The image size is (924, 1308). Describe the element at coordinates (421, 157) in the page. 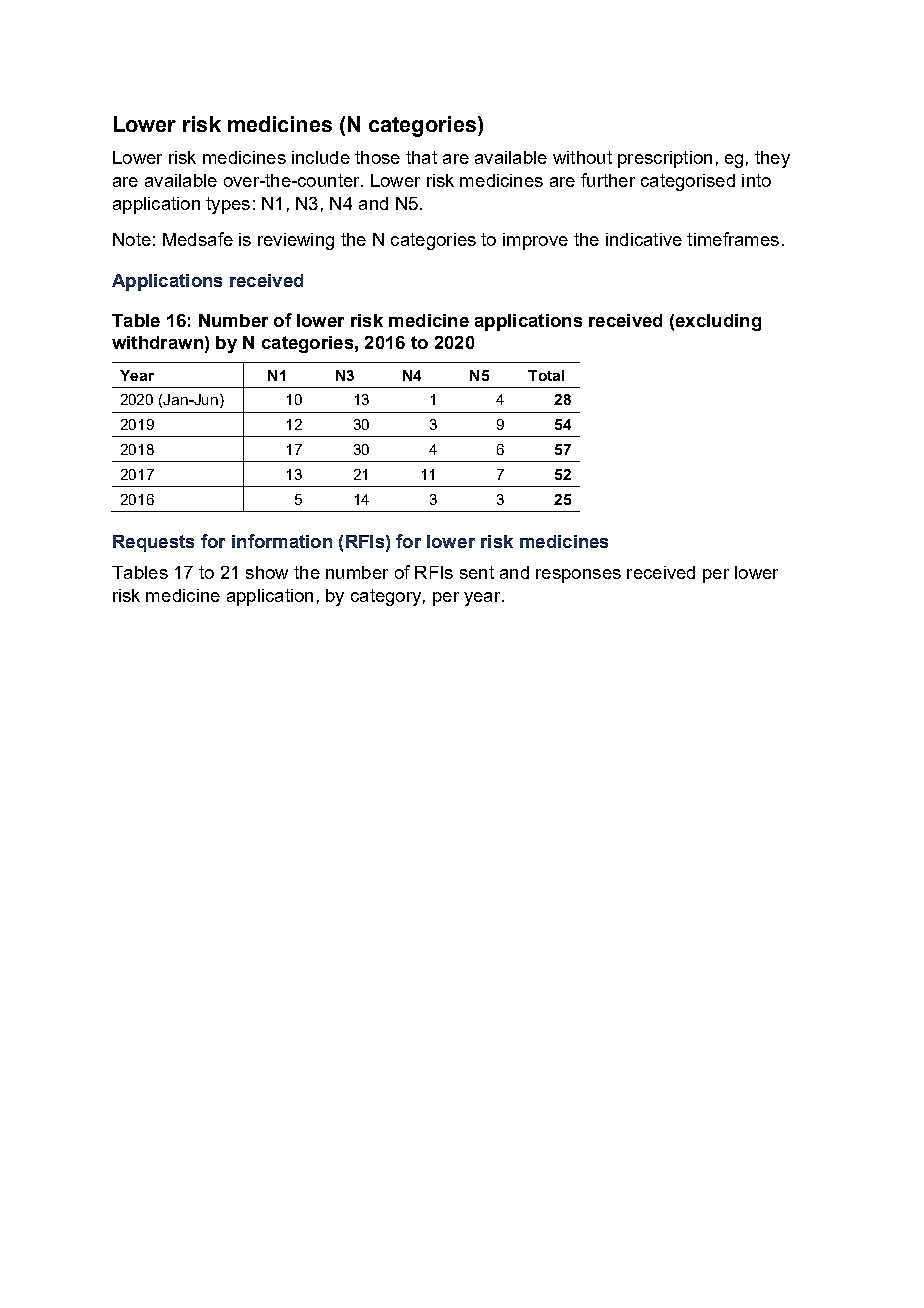

I see `that` at that location.
